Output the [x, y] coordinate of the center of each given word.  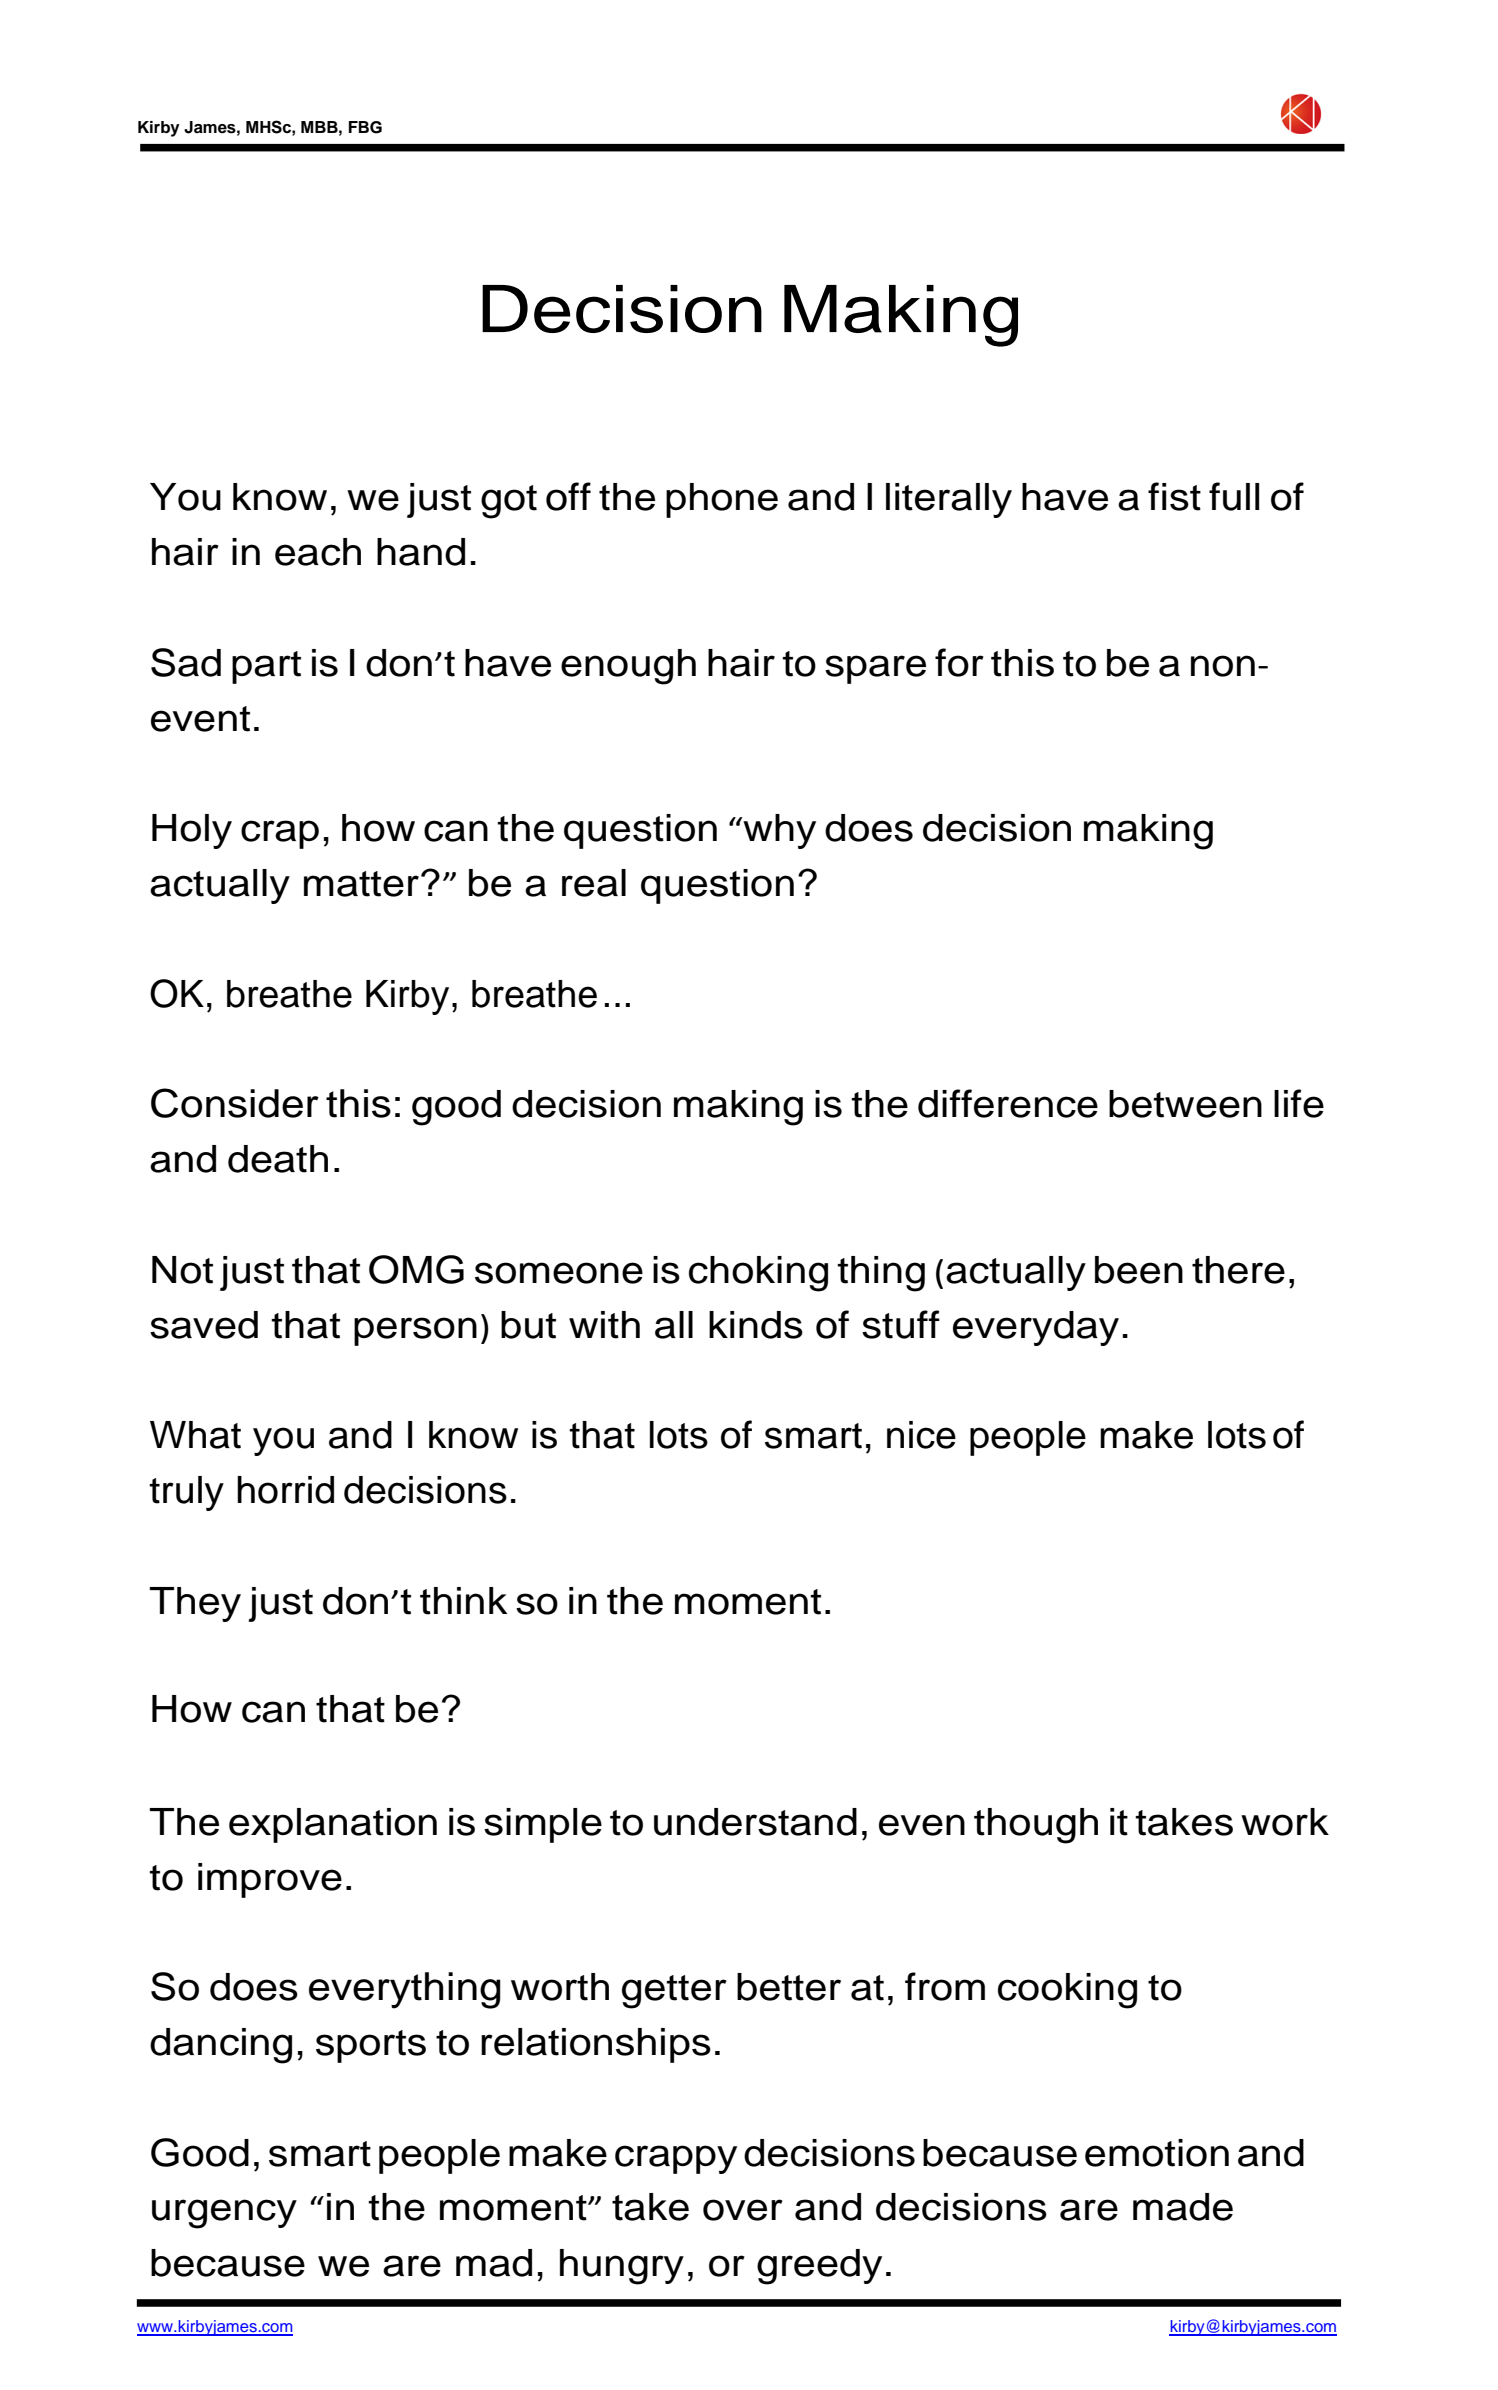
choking [758, 1274]
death [278, 1159]
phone [722, 500]
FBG [365, 127]
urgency [224, 2214]
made [1183, 2207]
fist [1174, 496]
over [743, 2210]
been [1139, 1270]
